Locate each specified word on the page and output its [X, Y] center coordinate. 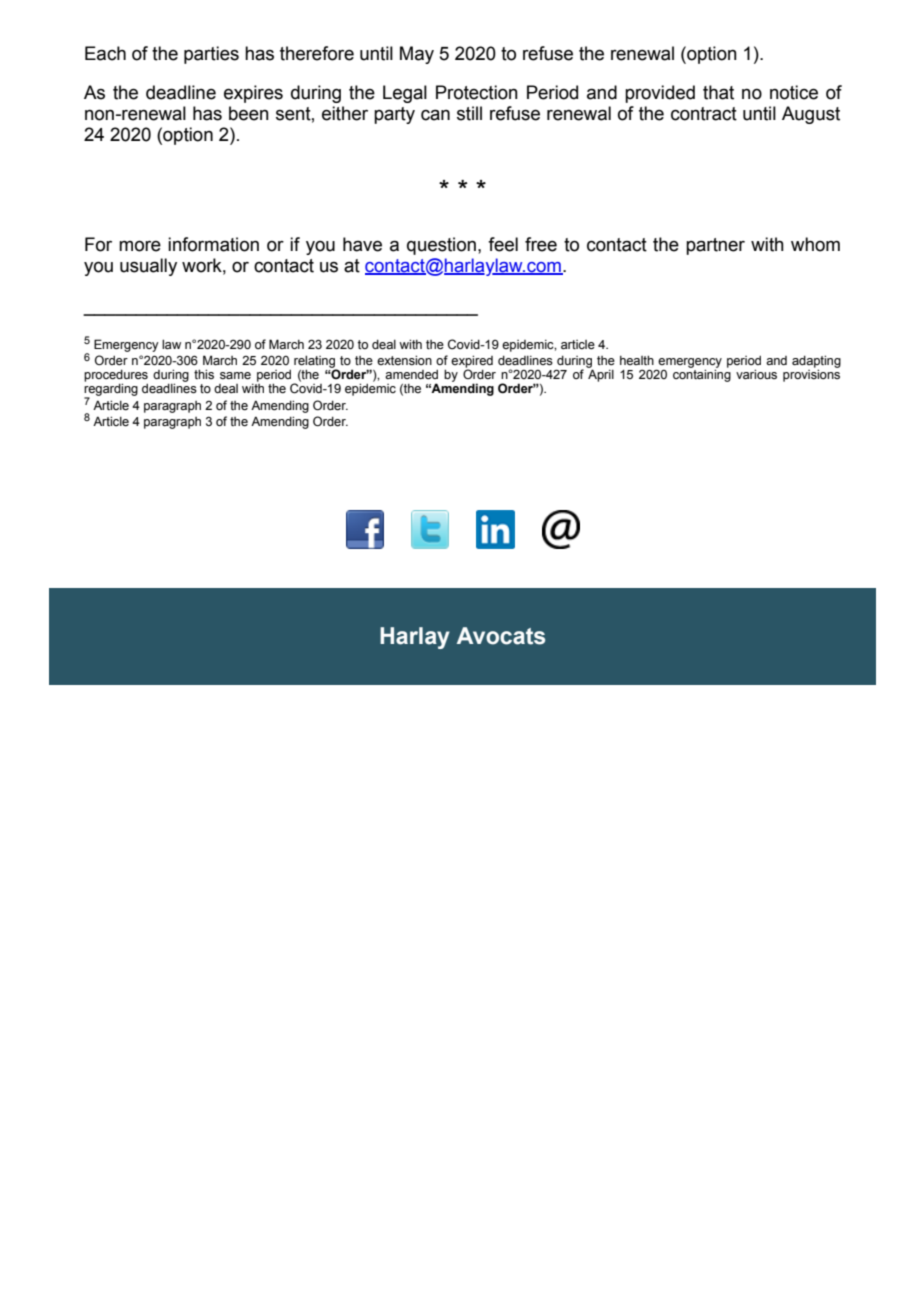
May [417, 55]
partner [715, 246]
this [204, 374]
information [213, 244]
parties [211, 55]
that [718, 92]
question [441, 246]
